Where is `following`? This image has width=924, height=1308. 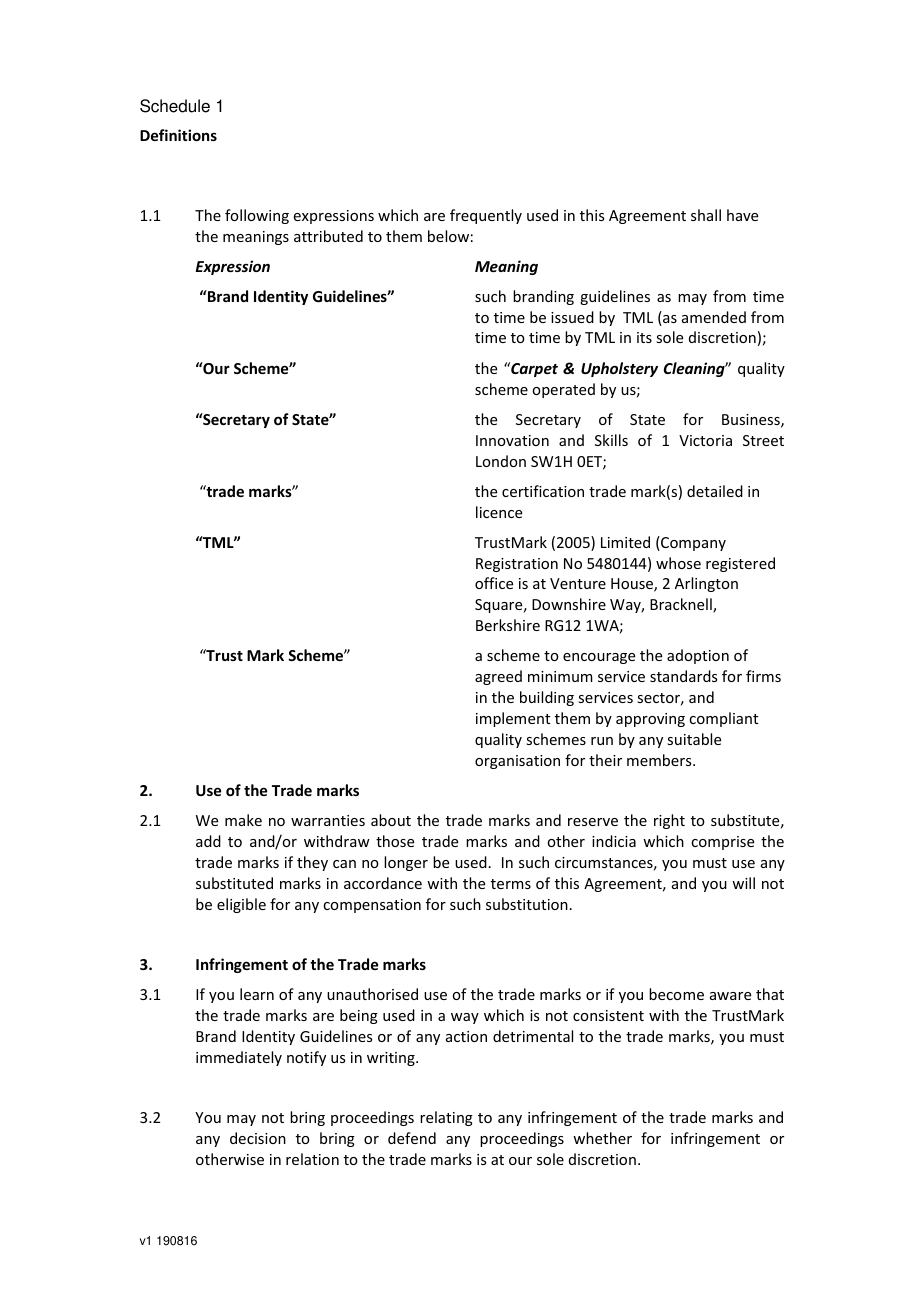 following is located at coordinates (257, 216).
